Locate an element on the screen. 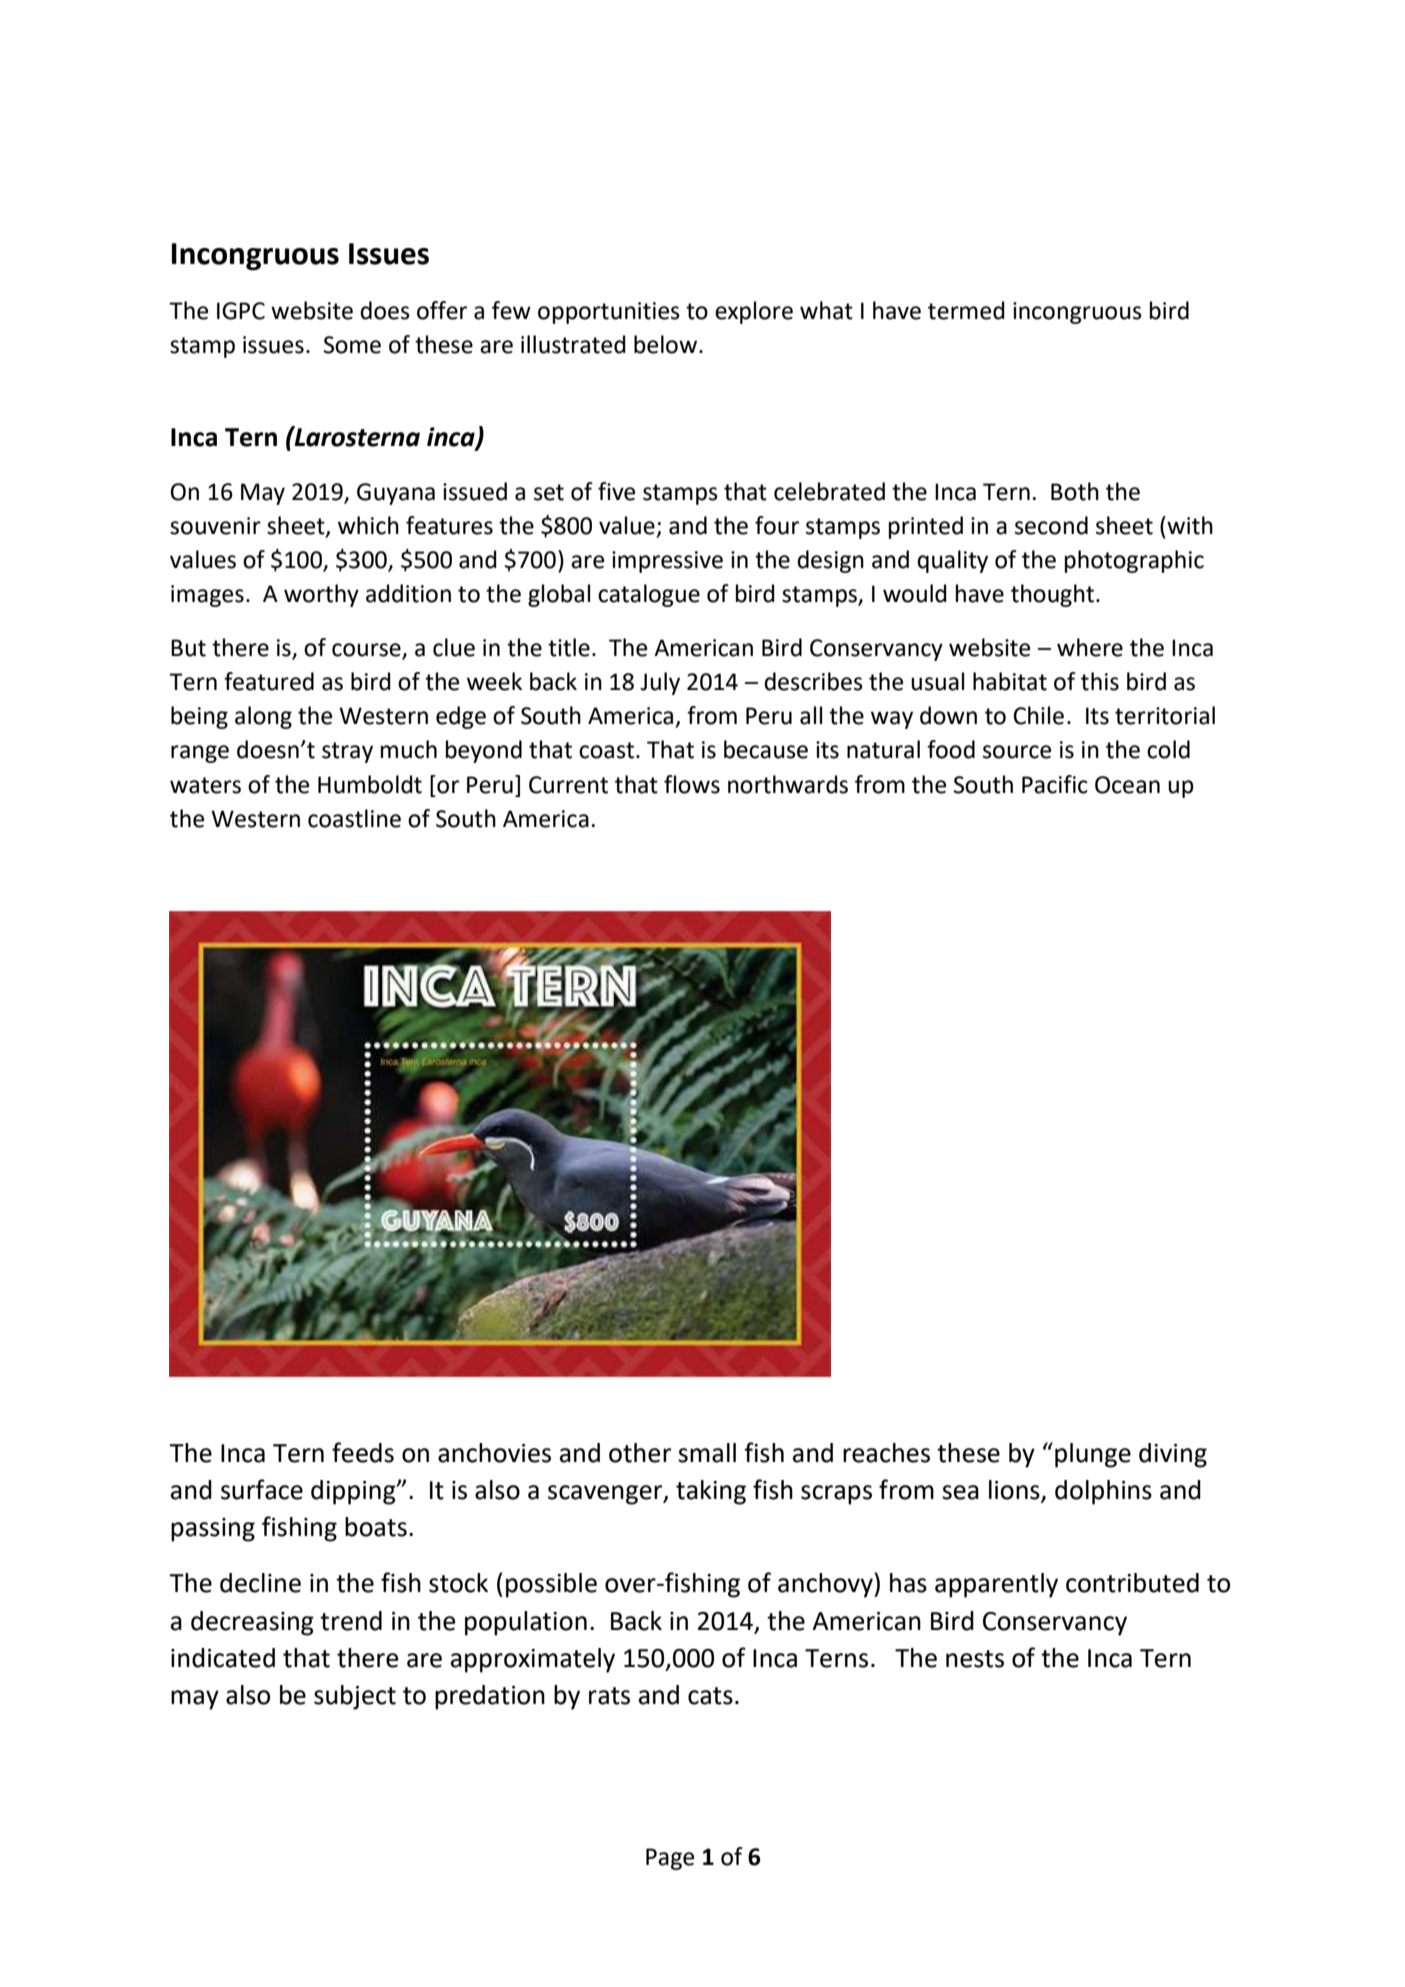 The height and width of the screenshot is (1987, 1405). below is located at coordinates (667, 344).
